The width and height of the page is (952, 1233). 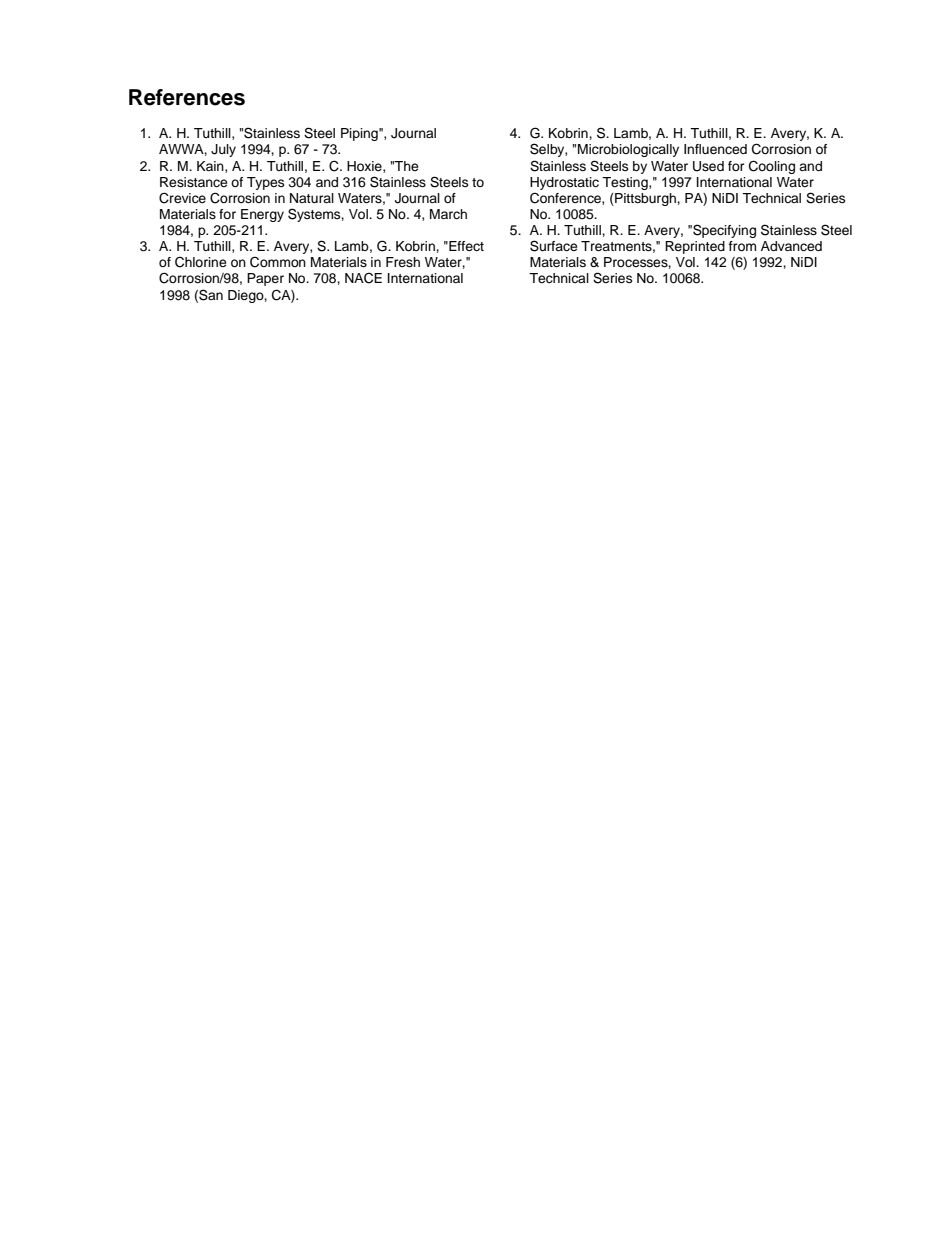 What do you see at coordinates (715, 149) in the page?
I see `Influenced` at bounding box center [715, 149].
